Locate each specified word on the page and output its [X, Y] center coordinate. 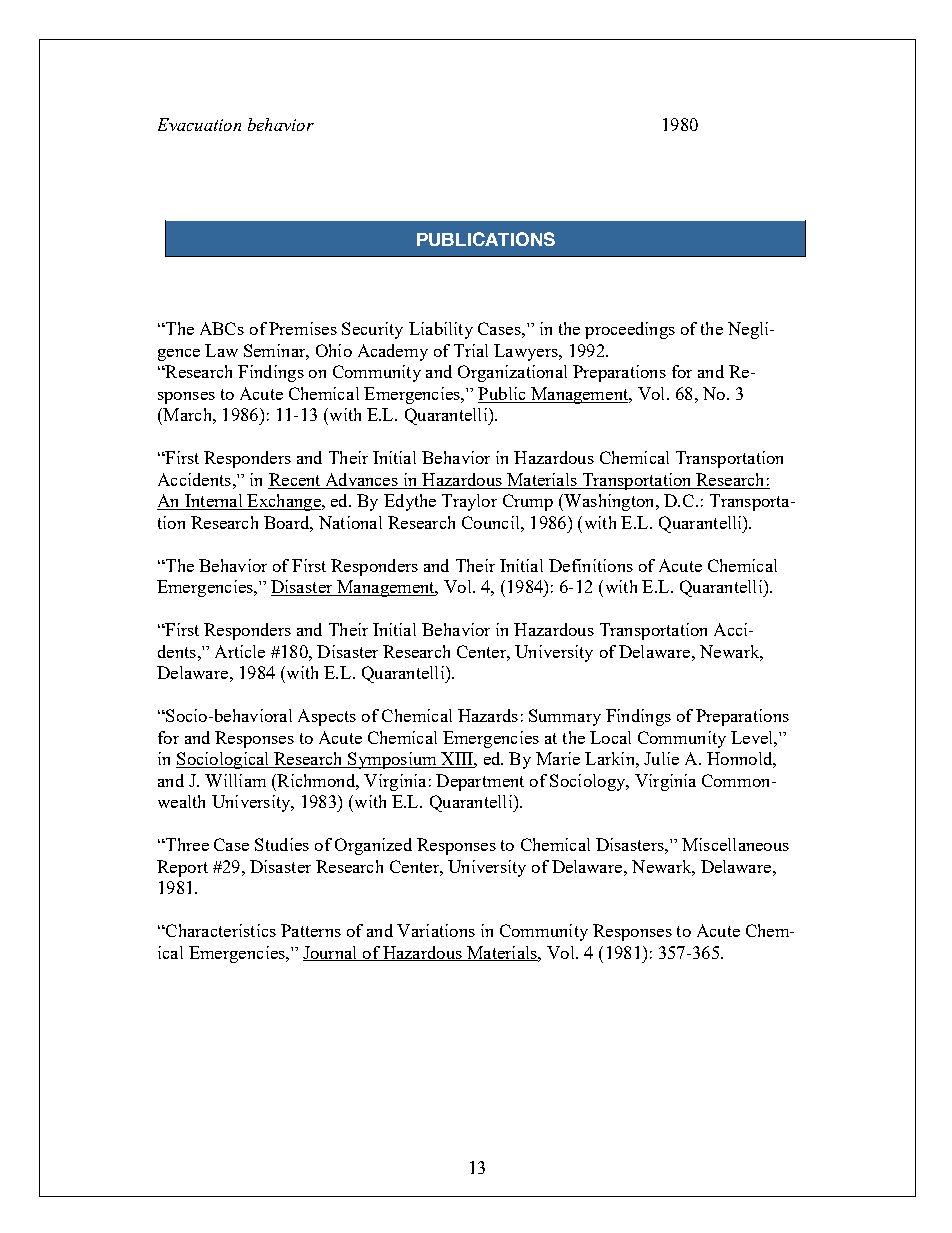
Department [480, 782]
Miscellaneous [735, 844]
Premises [303, 328]
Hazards [488, 715]
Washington [609, 502]
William [235, 780]
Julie [661, 758]
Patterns [311, 930]
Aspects [327, 717]
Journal [331, 953]
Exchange [284, 502]
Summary [565, 717]
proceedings [630, 330]
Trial [471, 350]
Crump [528, 502]
